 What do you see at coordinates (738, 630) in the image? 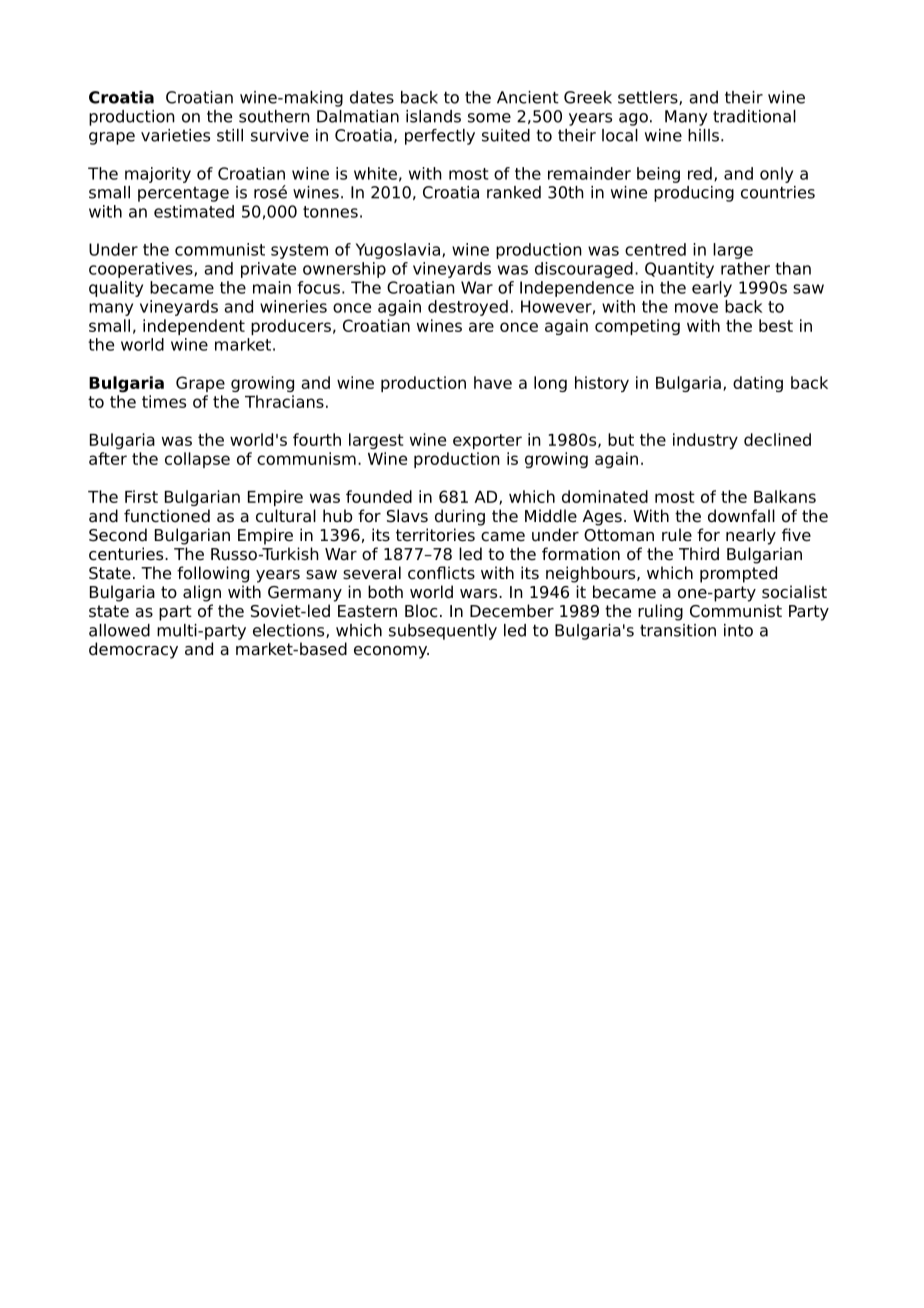
I see `into` at bounding box center [738, 630].
